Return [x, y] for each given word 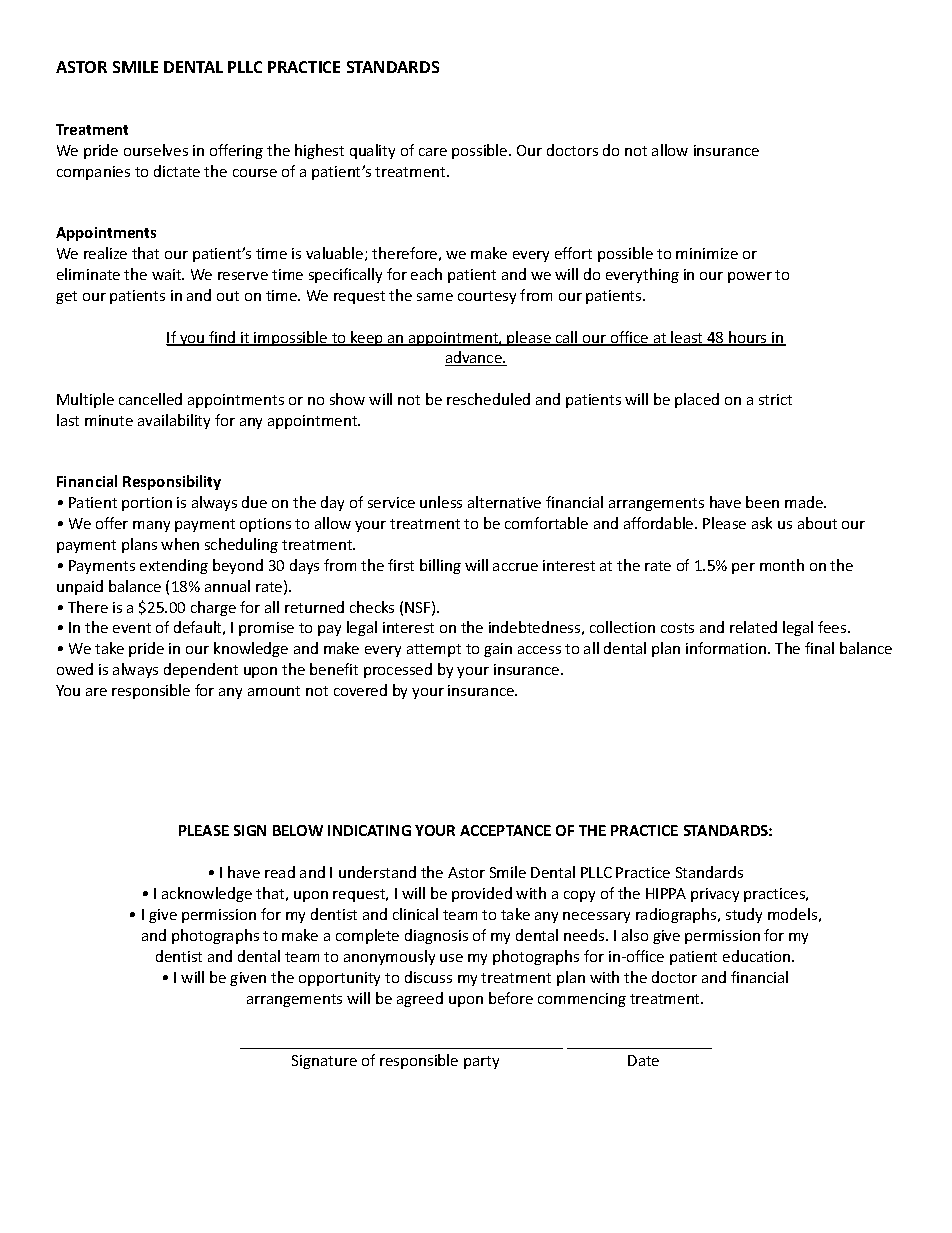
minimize [707, 253]
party [481, 1062]
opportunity [339, 979]
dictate [177, 171]
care [433, 152]
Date [643, 1060]
